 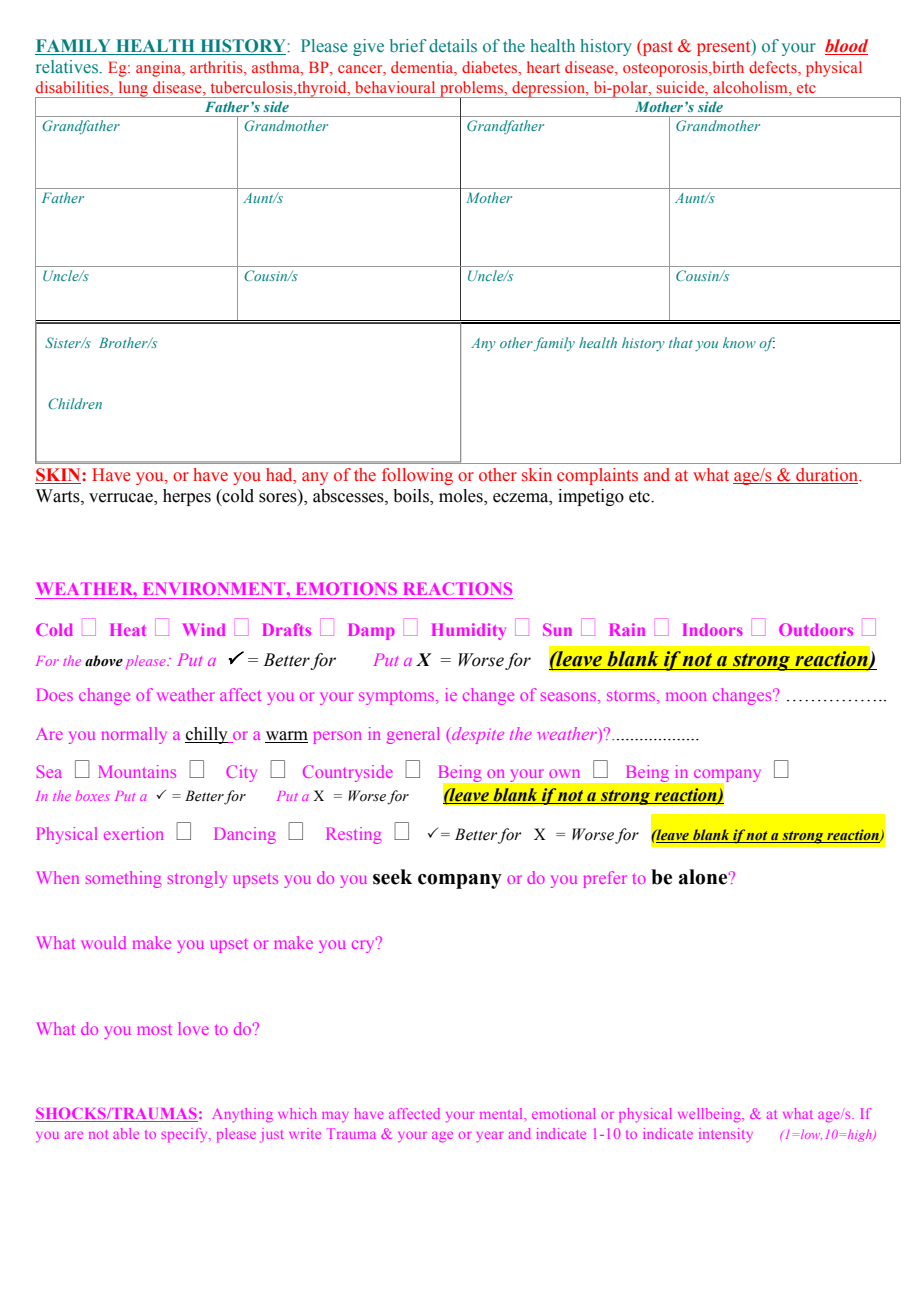 I want to click on Mountains, so click(x=137, y=771).
